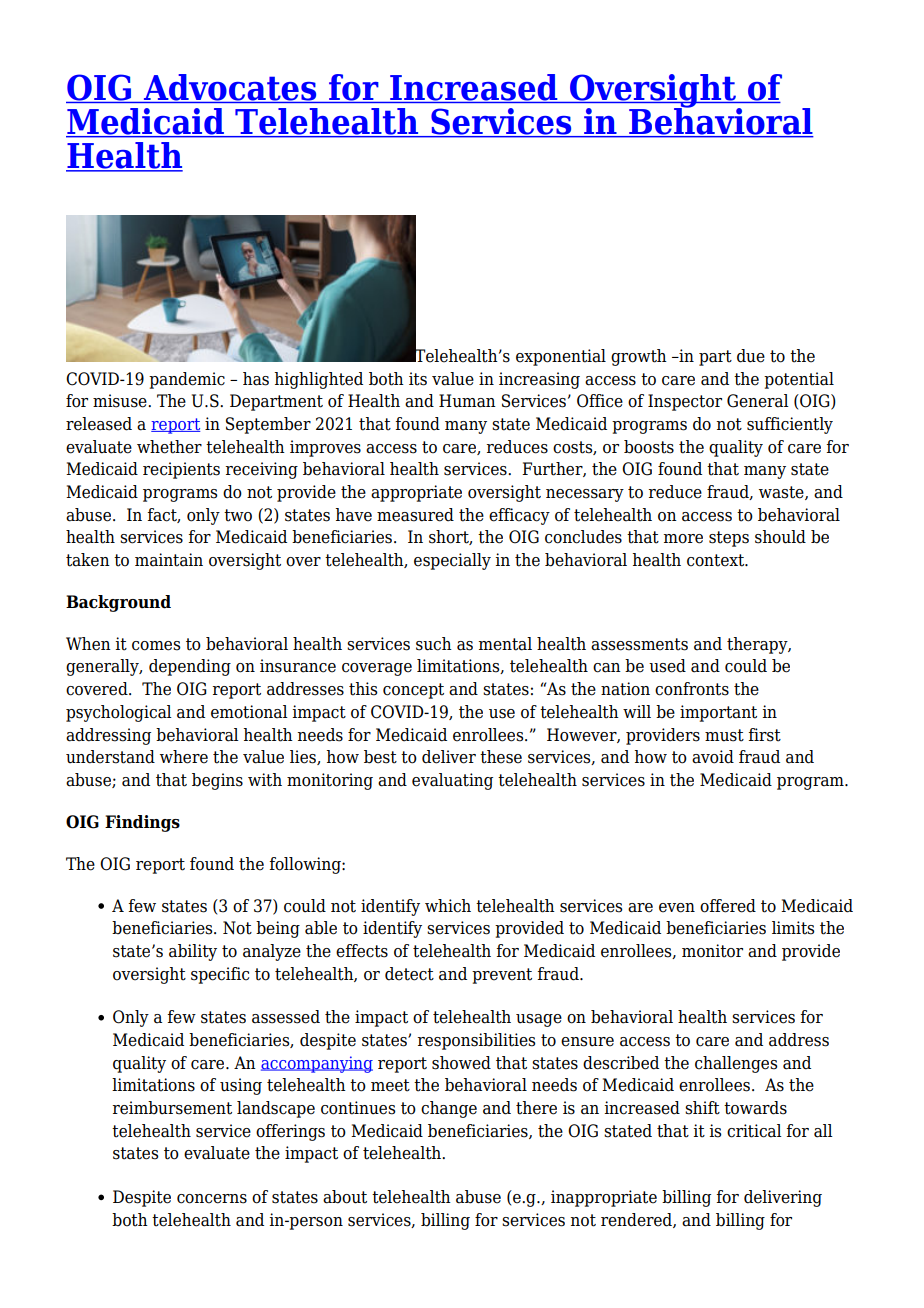 The height and width of the screenshot is (1308, 924). Describe the element at coordinates (184, 757) in the screenshot. I see `where` at that location.
